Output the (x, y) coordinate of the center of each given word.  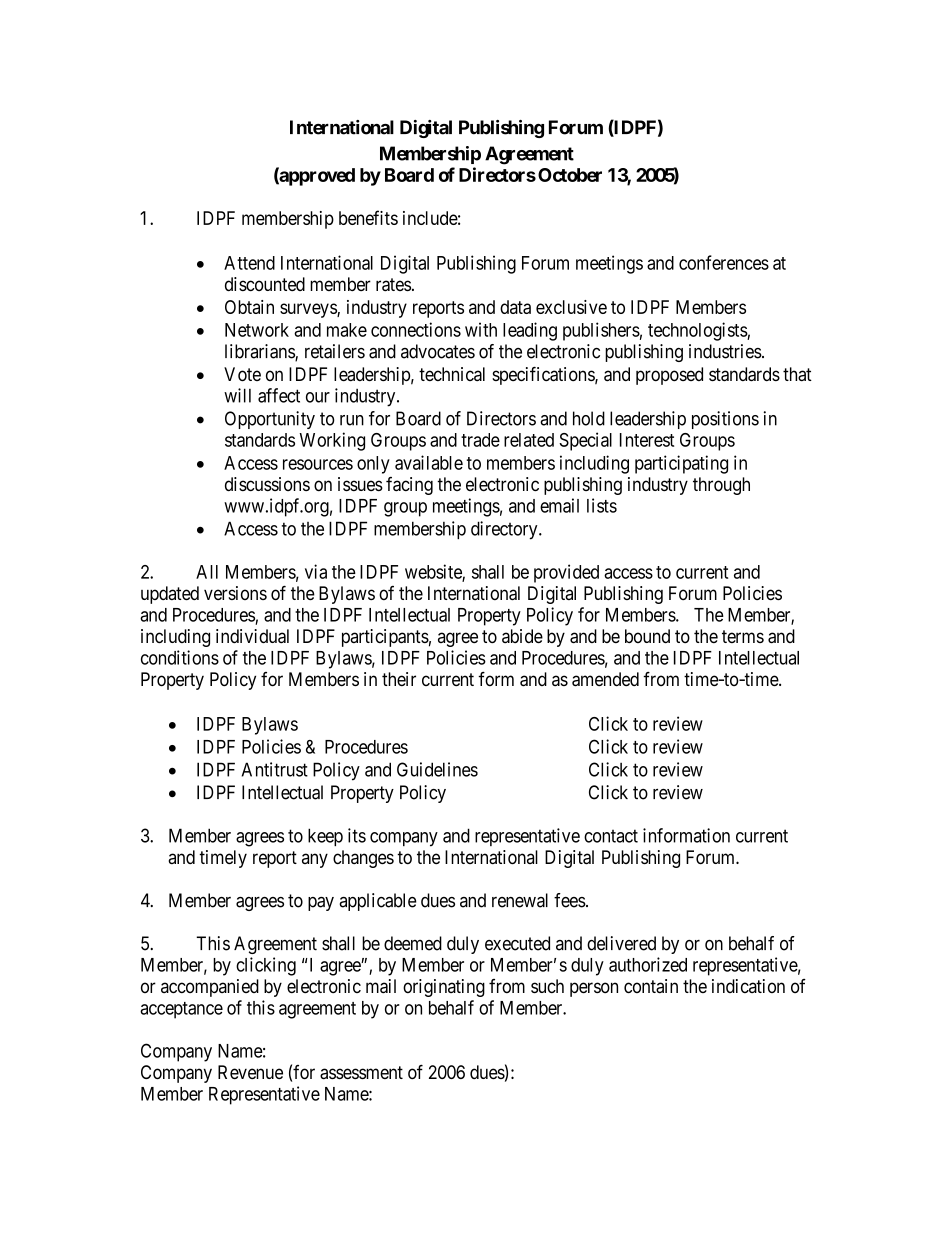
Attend (249, 263)
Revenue (250, 1072)
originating (444, 988)
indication (748, 986)
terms (743, 636)
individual (252, 636)
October (570, 175)
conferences (724, 262)
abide (522, 636)
